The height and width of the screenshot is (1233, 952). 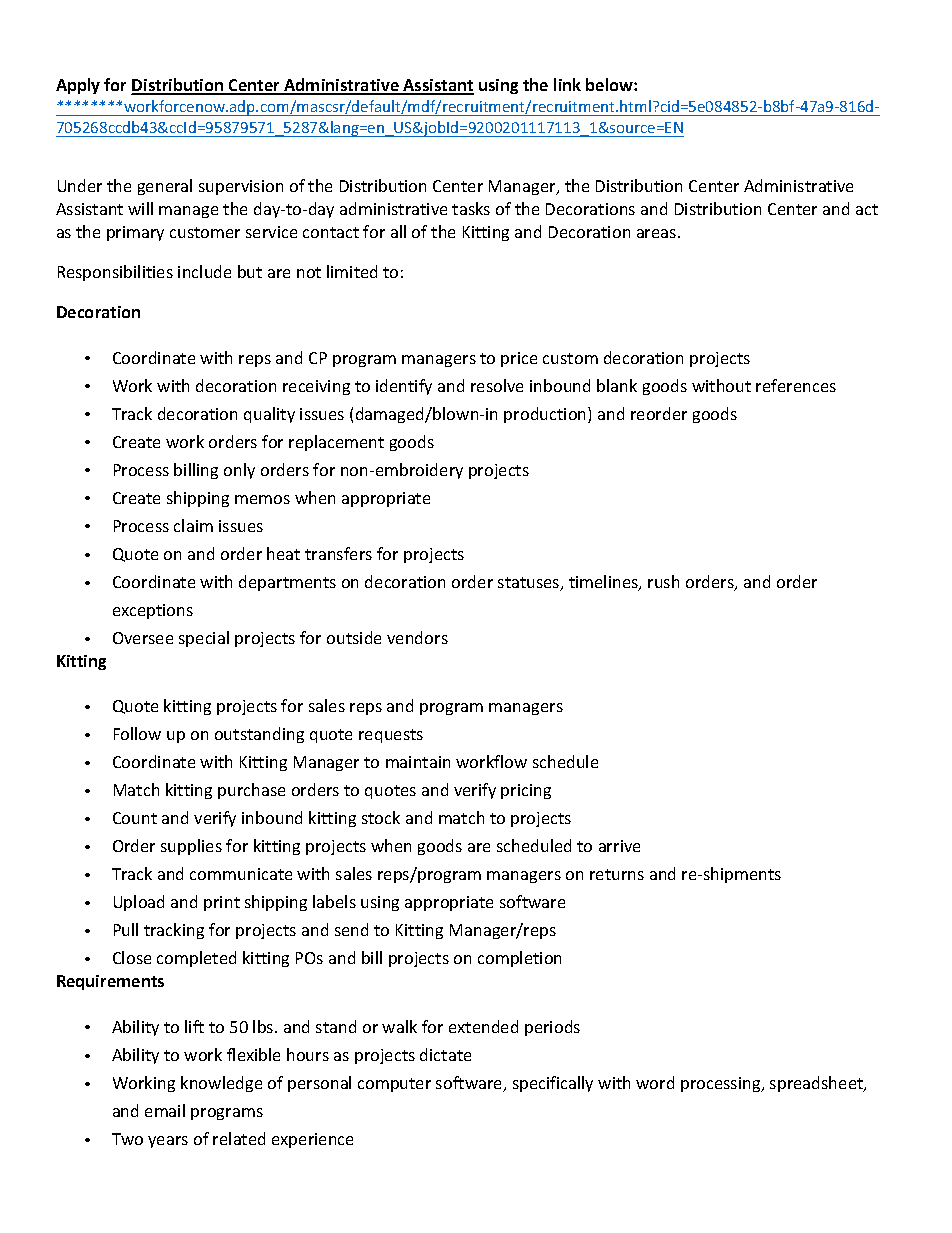 I want to click on areas, so click(x=658, y=233).
